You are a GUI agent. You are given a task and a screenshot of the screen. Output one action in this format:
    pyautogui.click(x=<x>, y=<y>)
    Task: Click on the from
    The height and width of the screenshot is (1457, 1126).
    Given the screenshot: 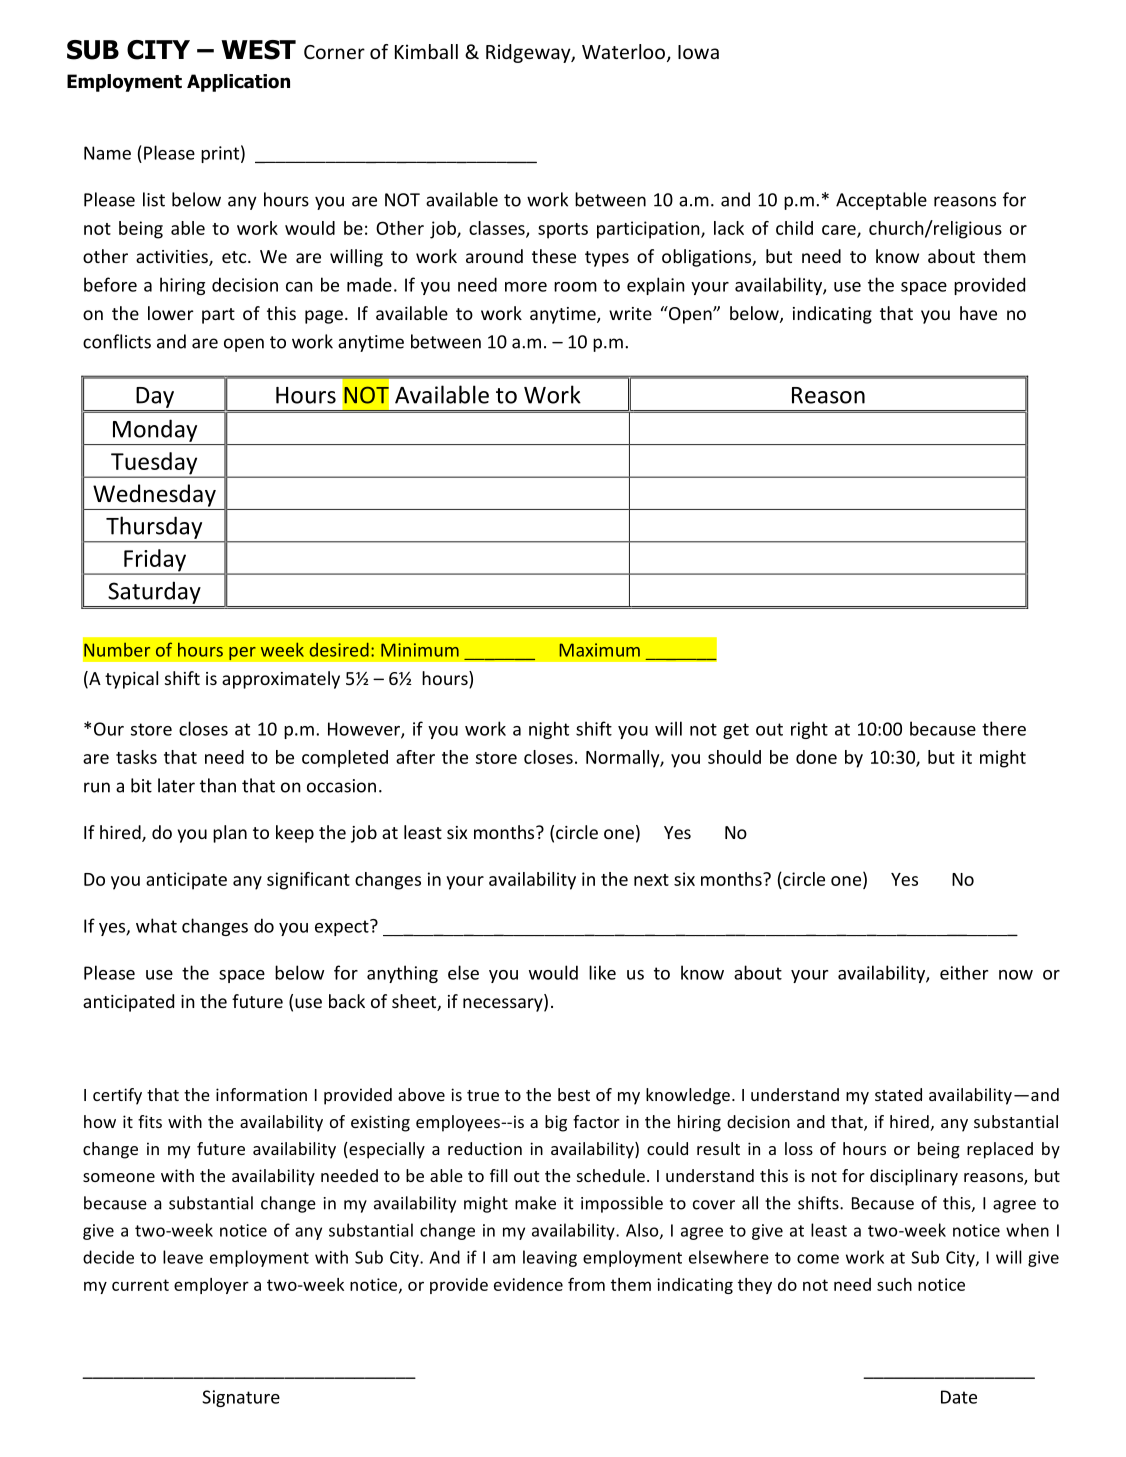 What is the action you would take?
    pyautogui.click(x=586, y=1284)
